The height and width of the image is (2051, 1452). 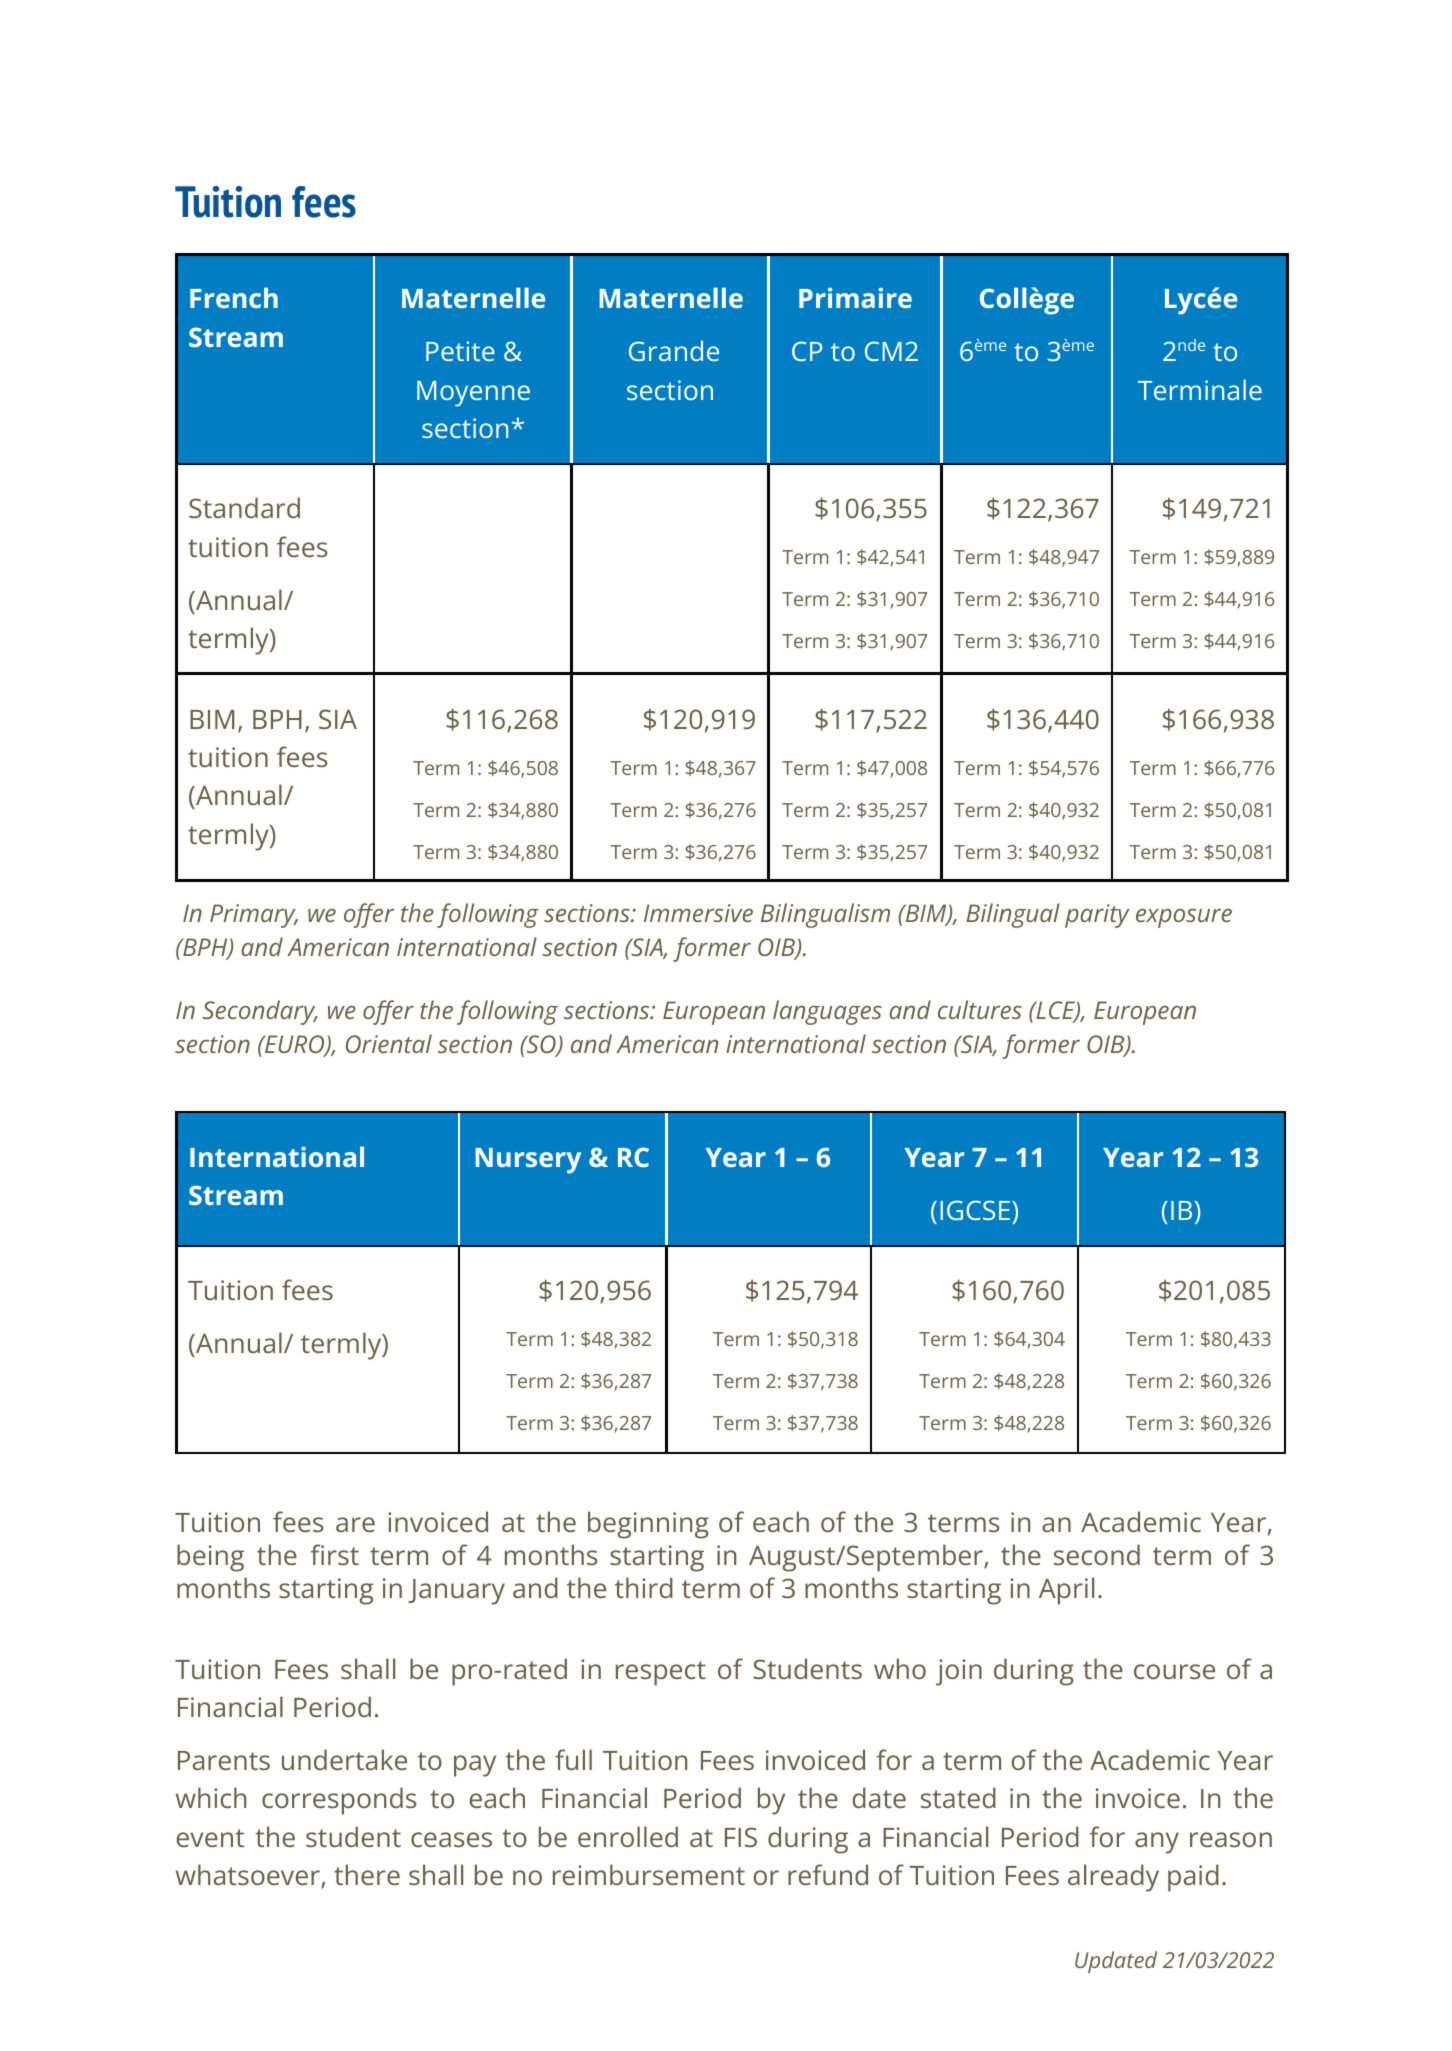 What do you see at coordinates (1097, 916) in the image?
I see `parity` at bounding box center [1097, 916].
